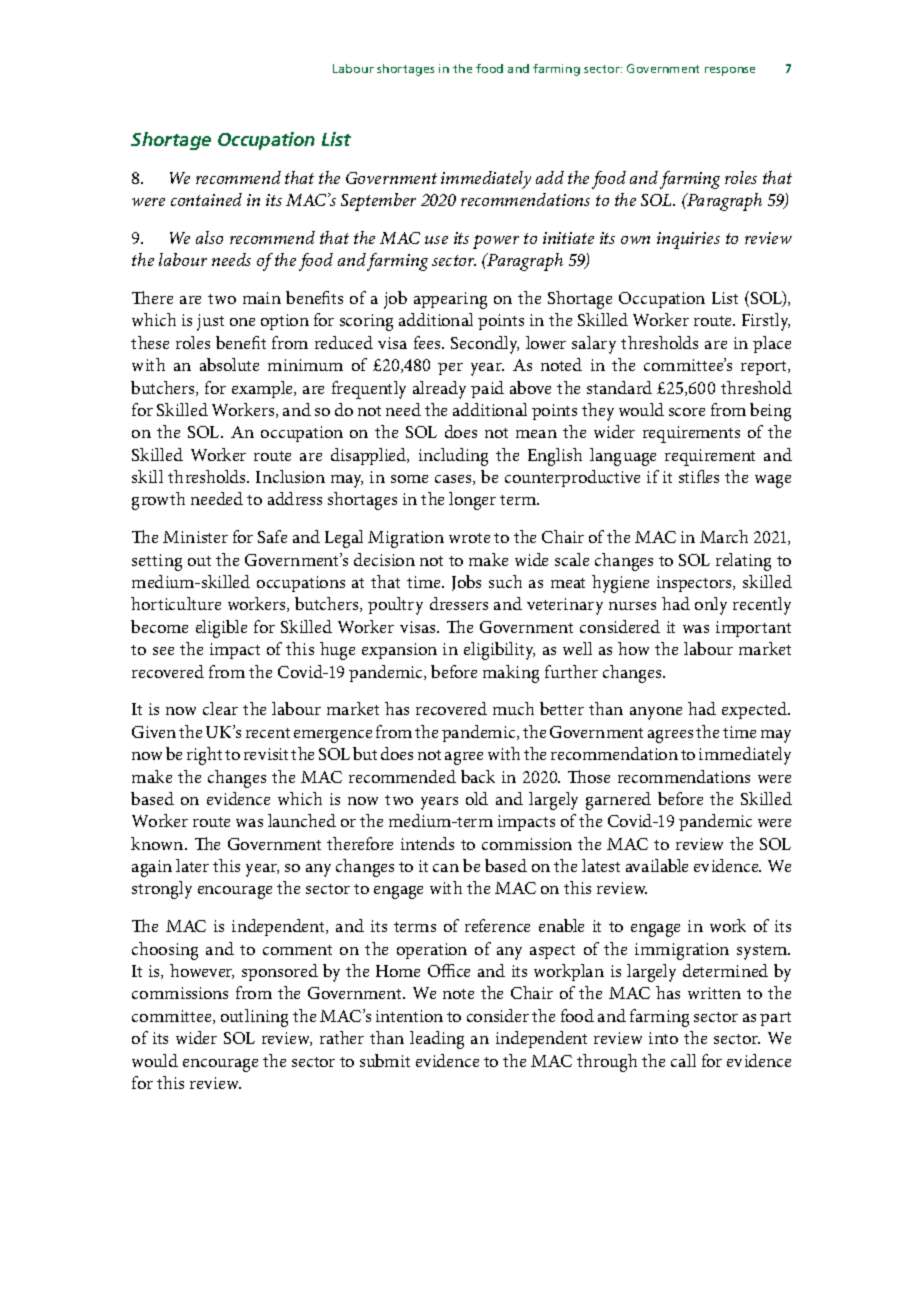 This screenshot has width=924, height=1308. Describe the element at coordinates (446, 868) in the screenshot. I see `can` at that location.
